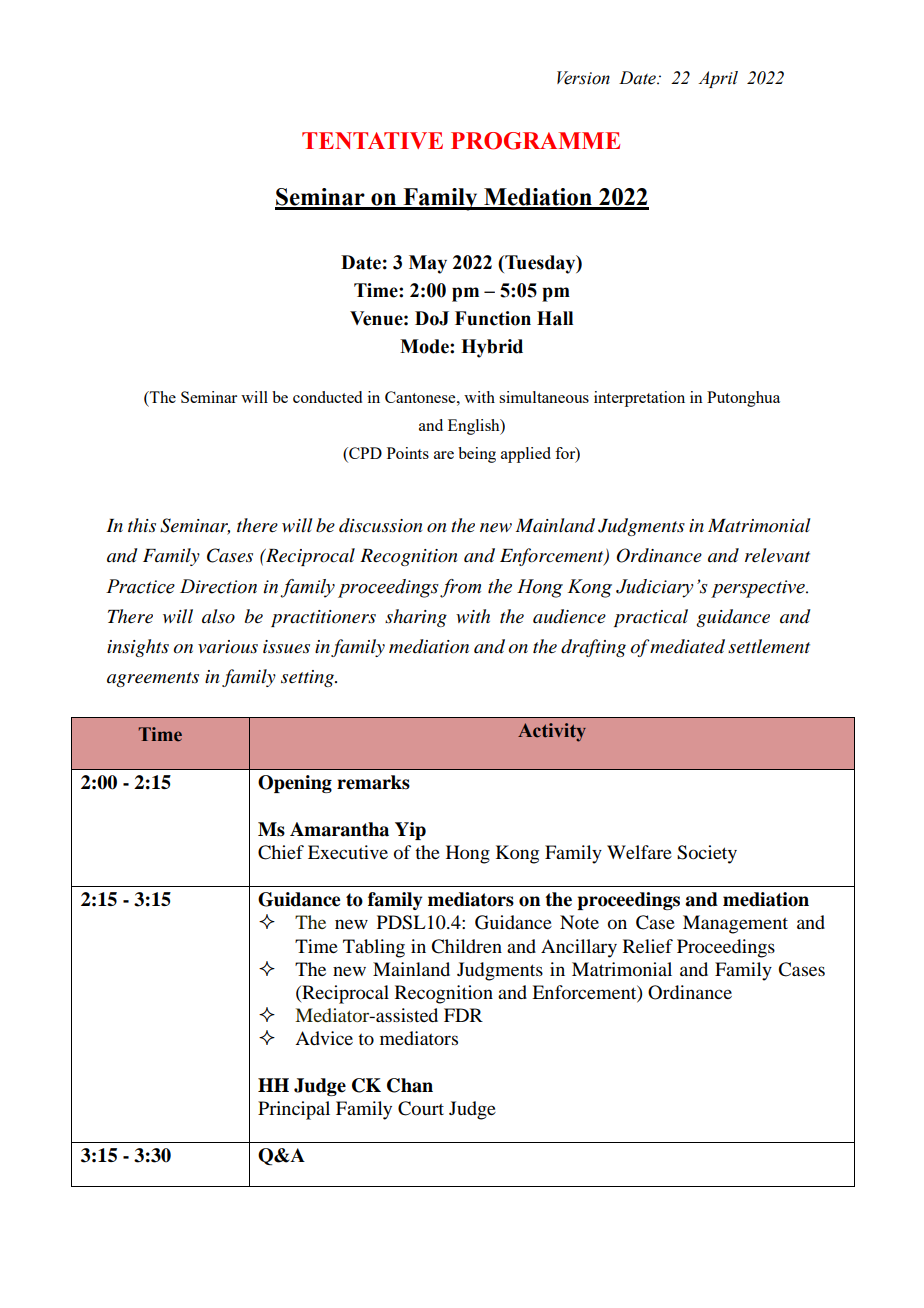 The width and height of the screenshot is (924, 1308). Describe the element at coordinates (707, 854) in the screenshot. I see `Society` at that location.
